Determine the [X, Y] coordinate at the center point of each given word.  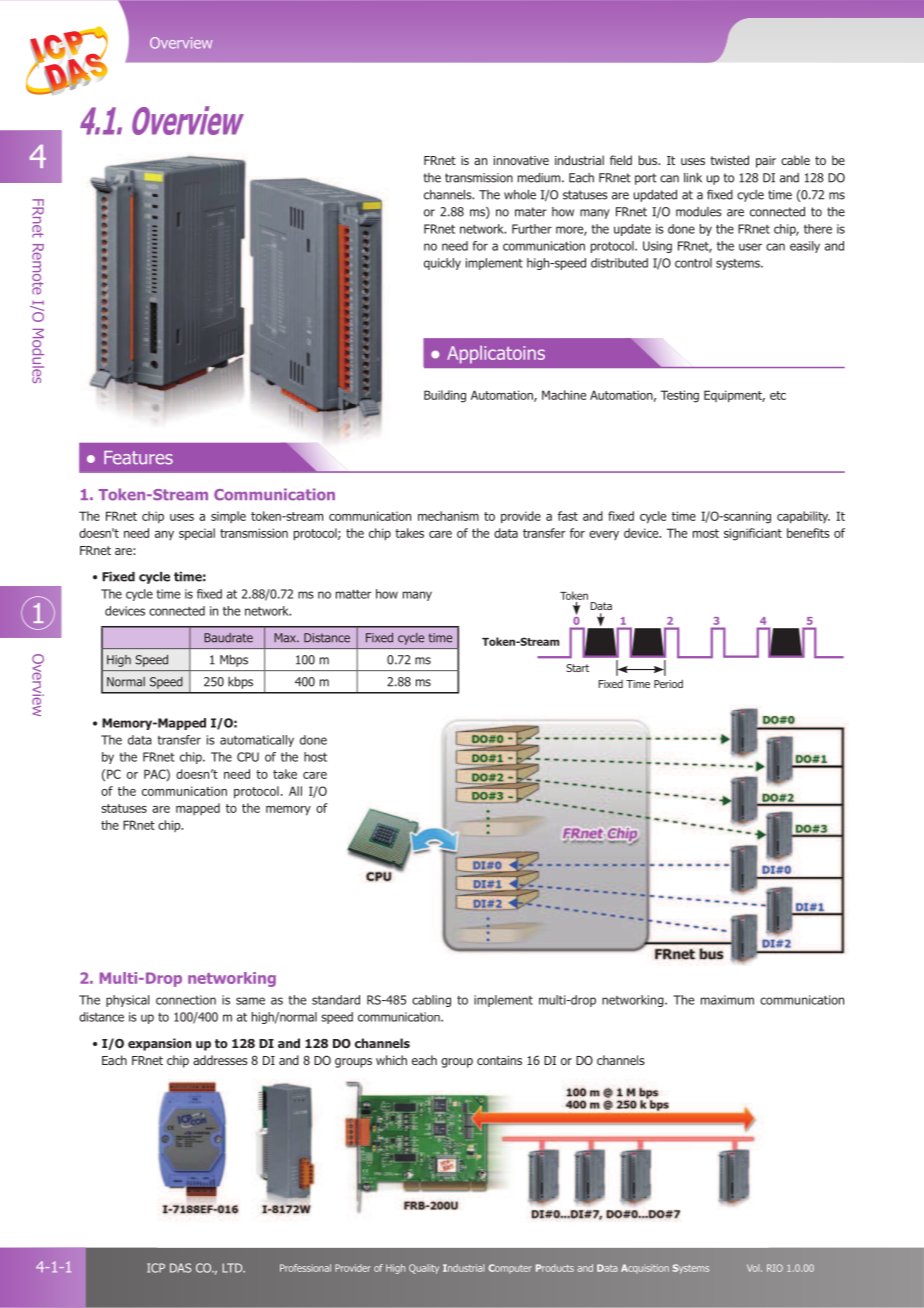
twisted [729, 160]
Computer [510, 1269]
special [197, 534]
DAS [180, 1268]
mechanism [448, 516]
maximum [727, 1000]
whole [520, 195]
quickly [442, 264]
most [706, 533]
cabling [431, 1001]
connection [186, 1000]
